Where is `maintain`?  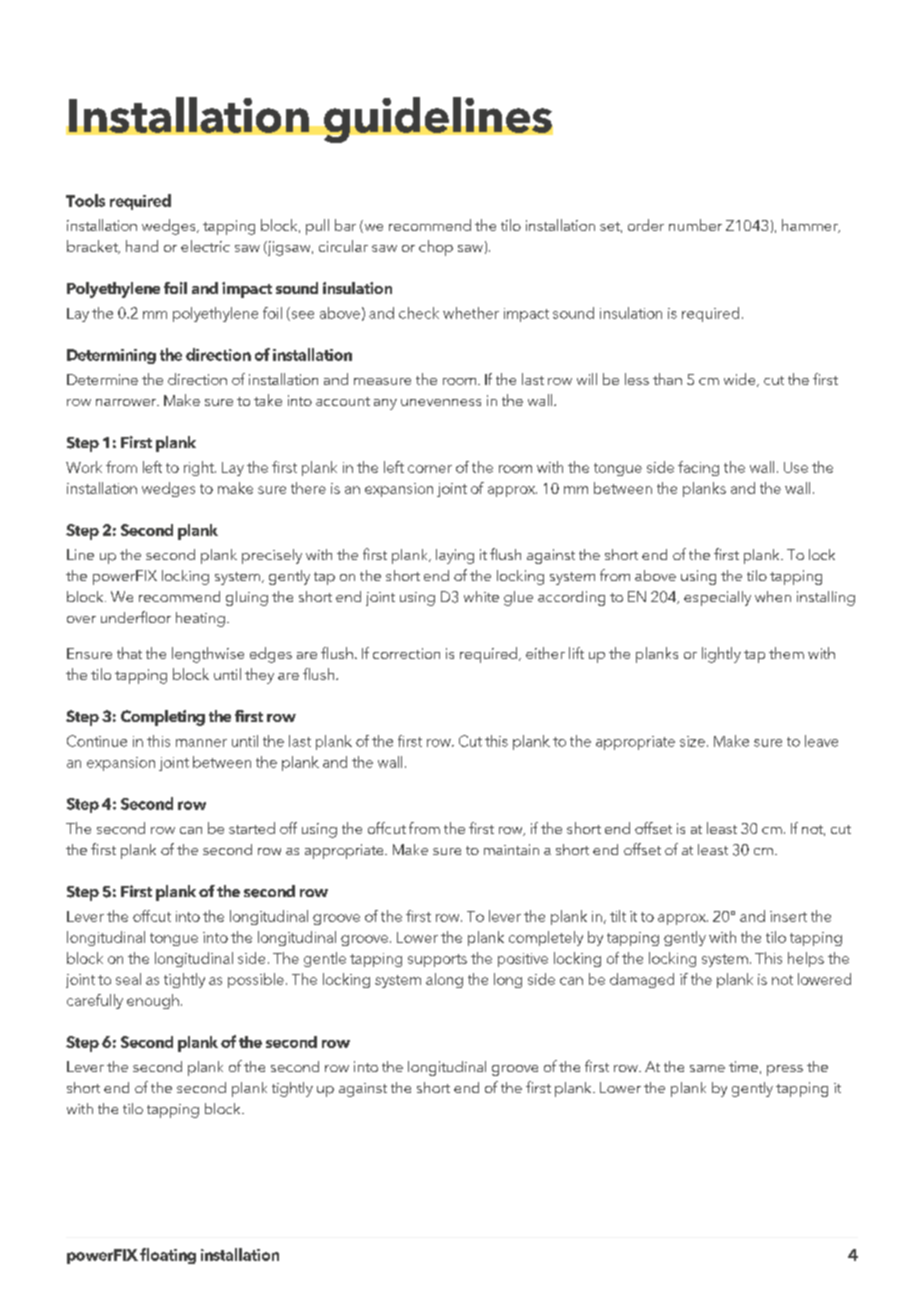 maintain is located at coordinates (511, 849).
